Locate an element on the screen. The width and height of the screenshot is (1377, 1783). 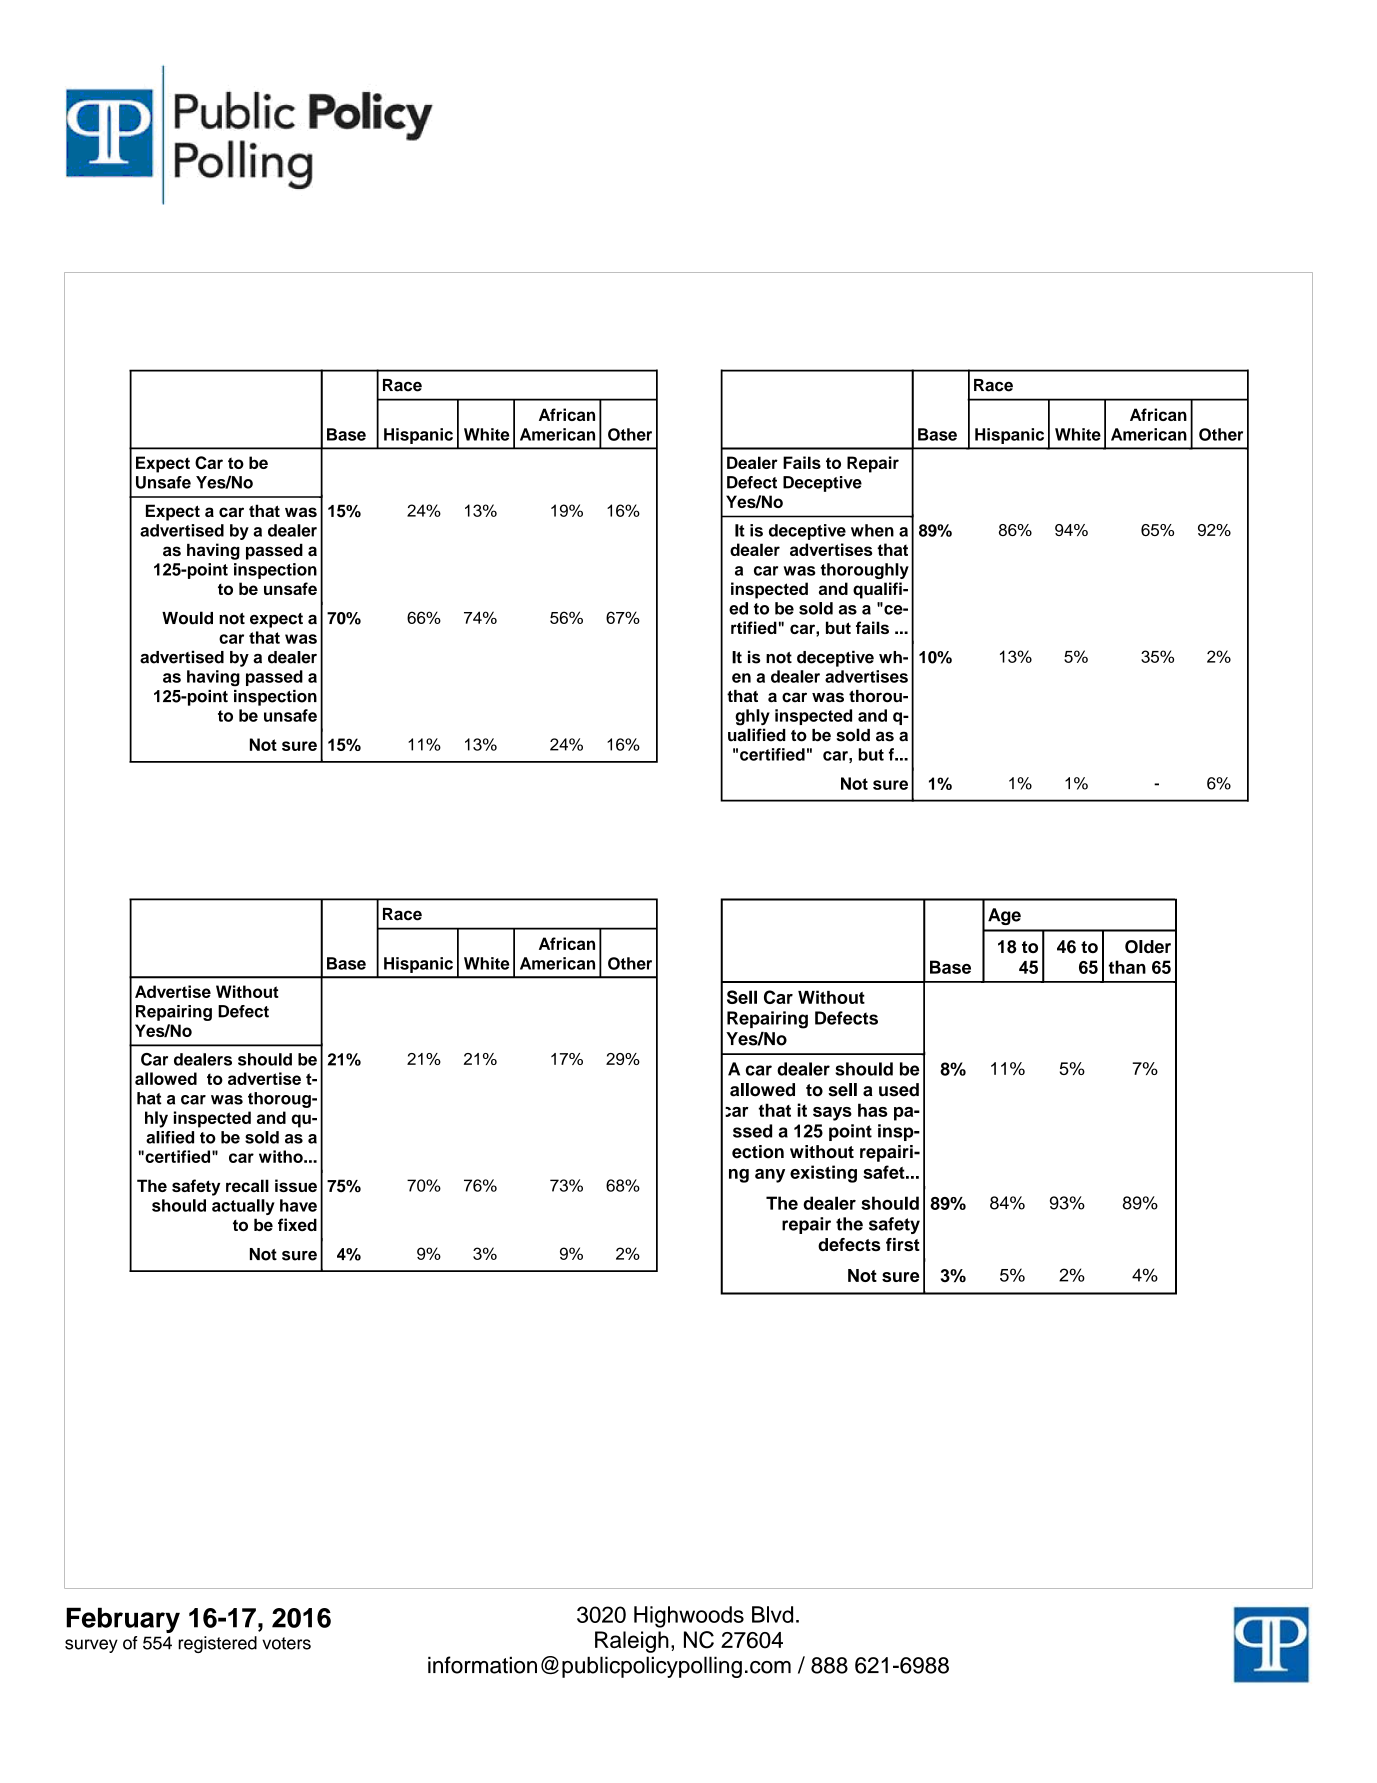
Older is located at coordinates (1148, 947).
